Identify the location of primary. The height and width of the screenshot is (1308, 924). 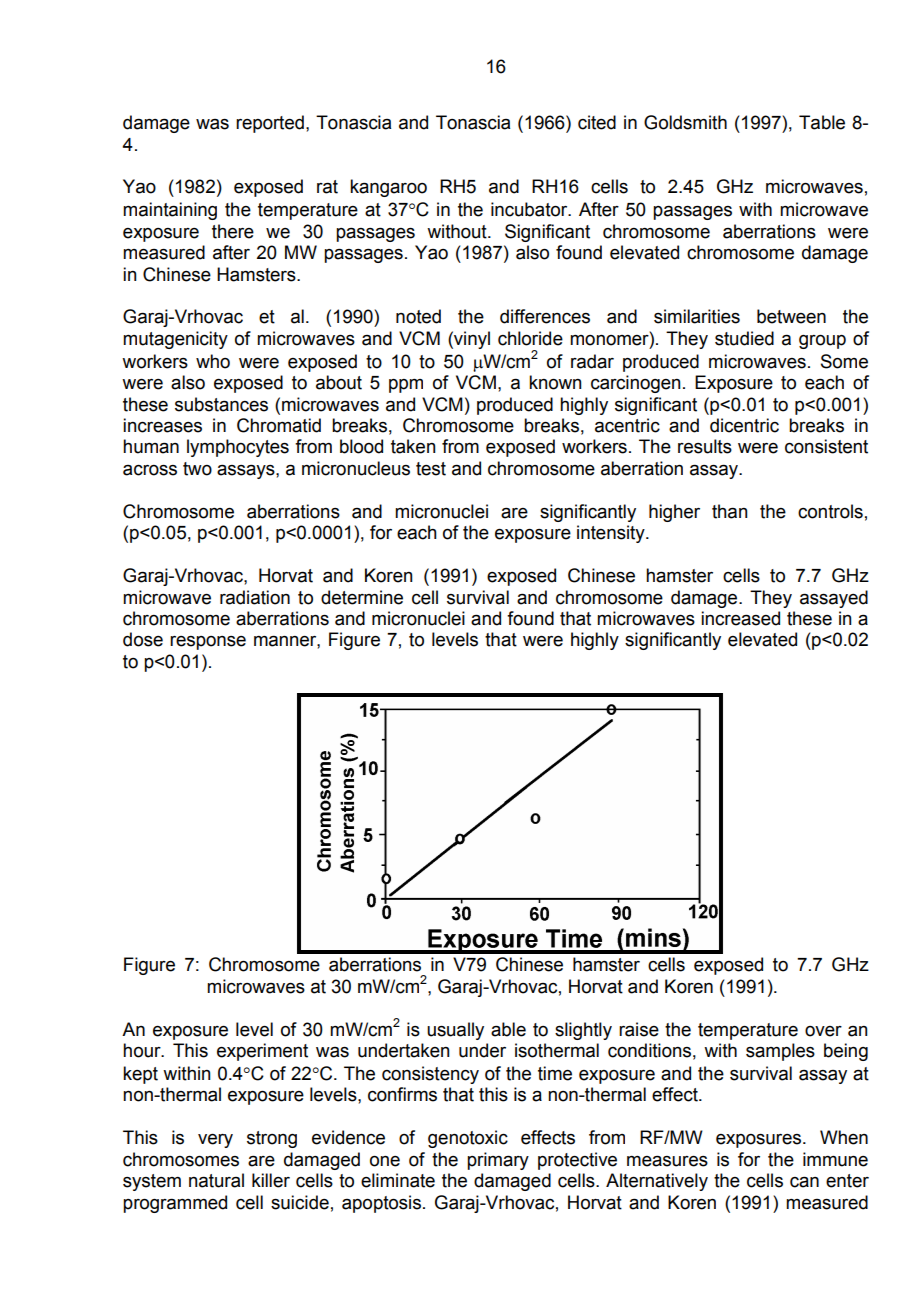
(498, 1161).
